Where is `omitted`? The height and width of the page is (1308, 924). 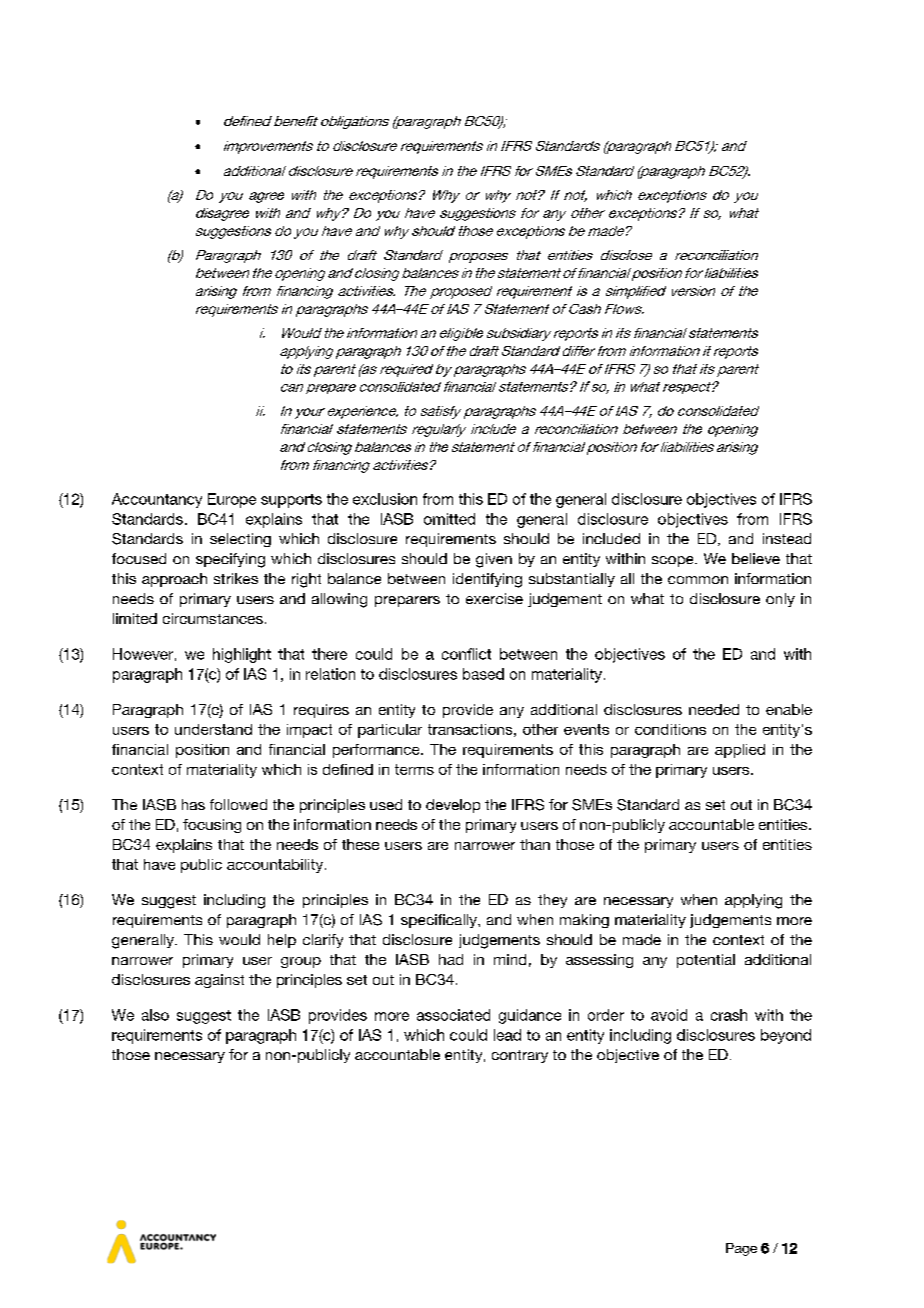
omitted is located at coordinates (449, 519).
